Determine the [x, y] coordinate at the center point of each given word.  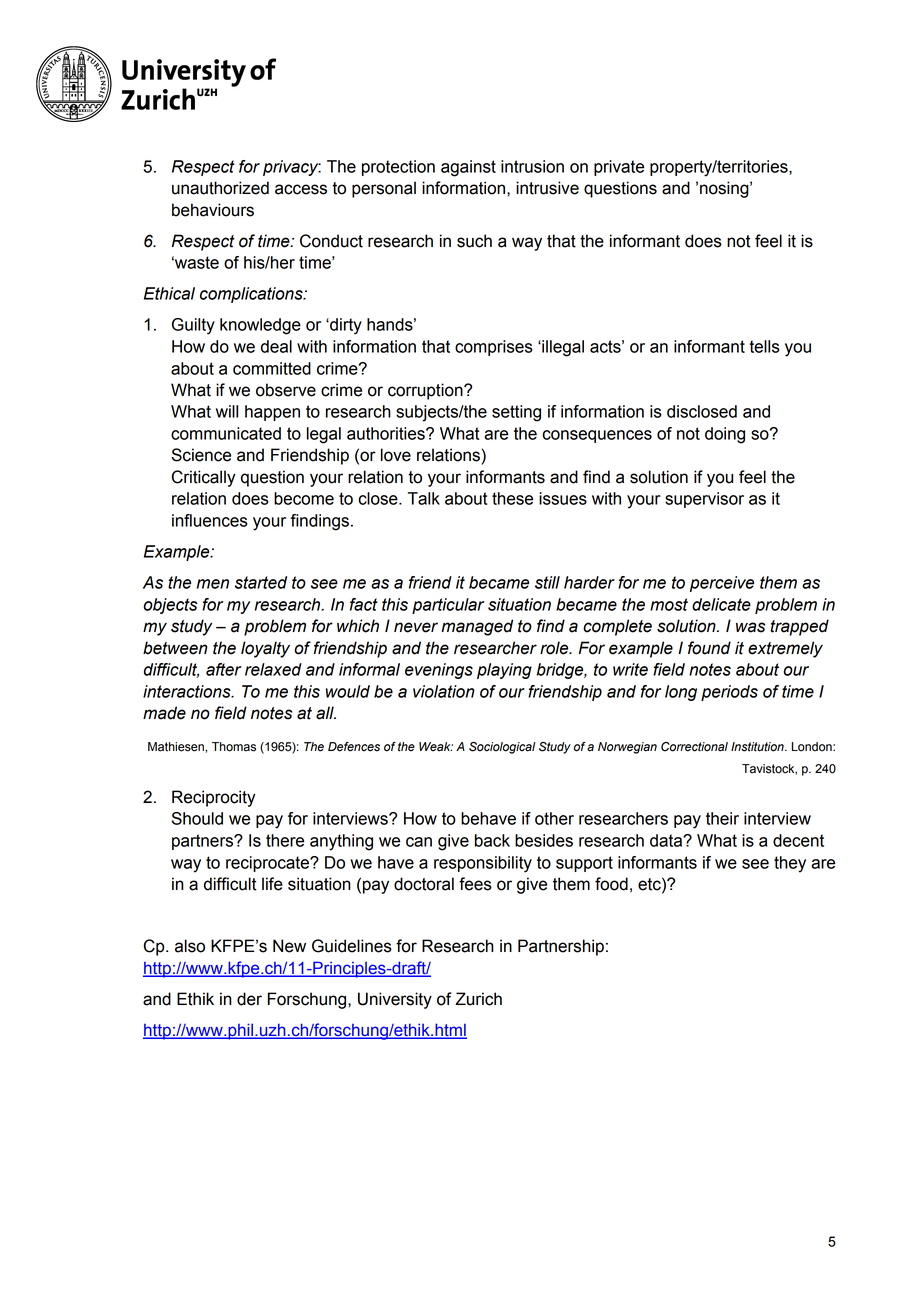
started [261, 582]
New [289, 946]
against [468, 168]
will [227, 411]
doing [725, 435]
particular [448, 606]
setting [516, 413]
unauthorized [220, 188]
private [619, 168]
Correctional [694, 747]
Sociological [502, 748]
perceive [722, 584]
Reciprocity [214, 798]
